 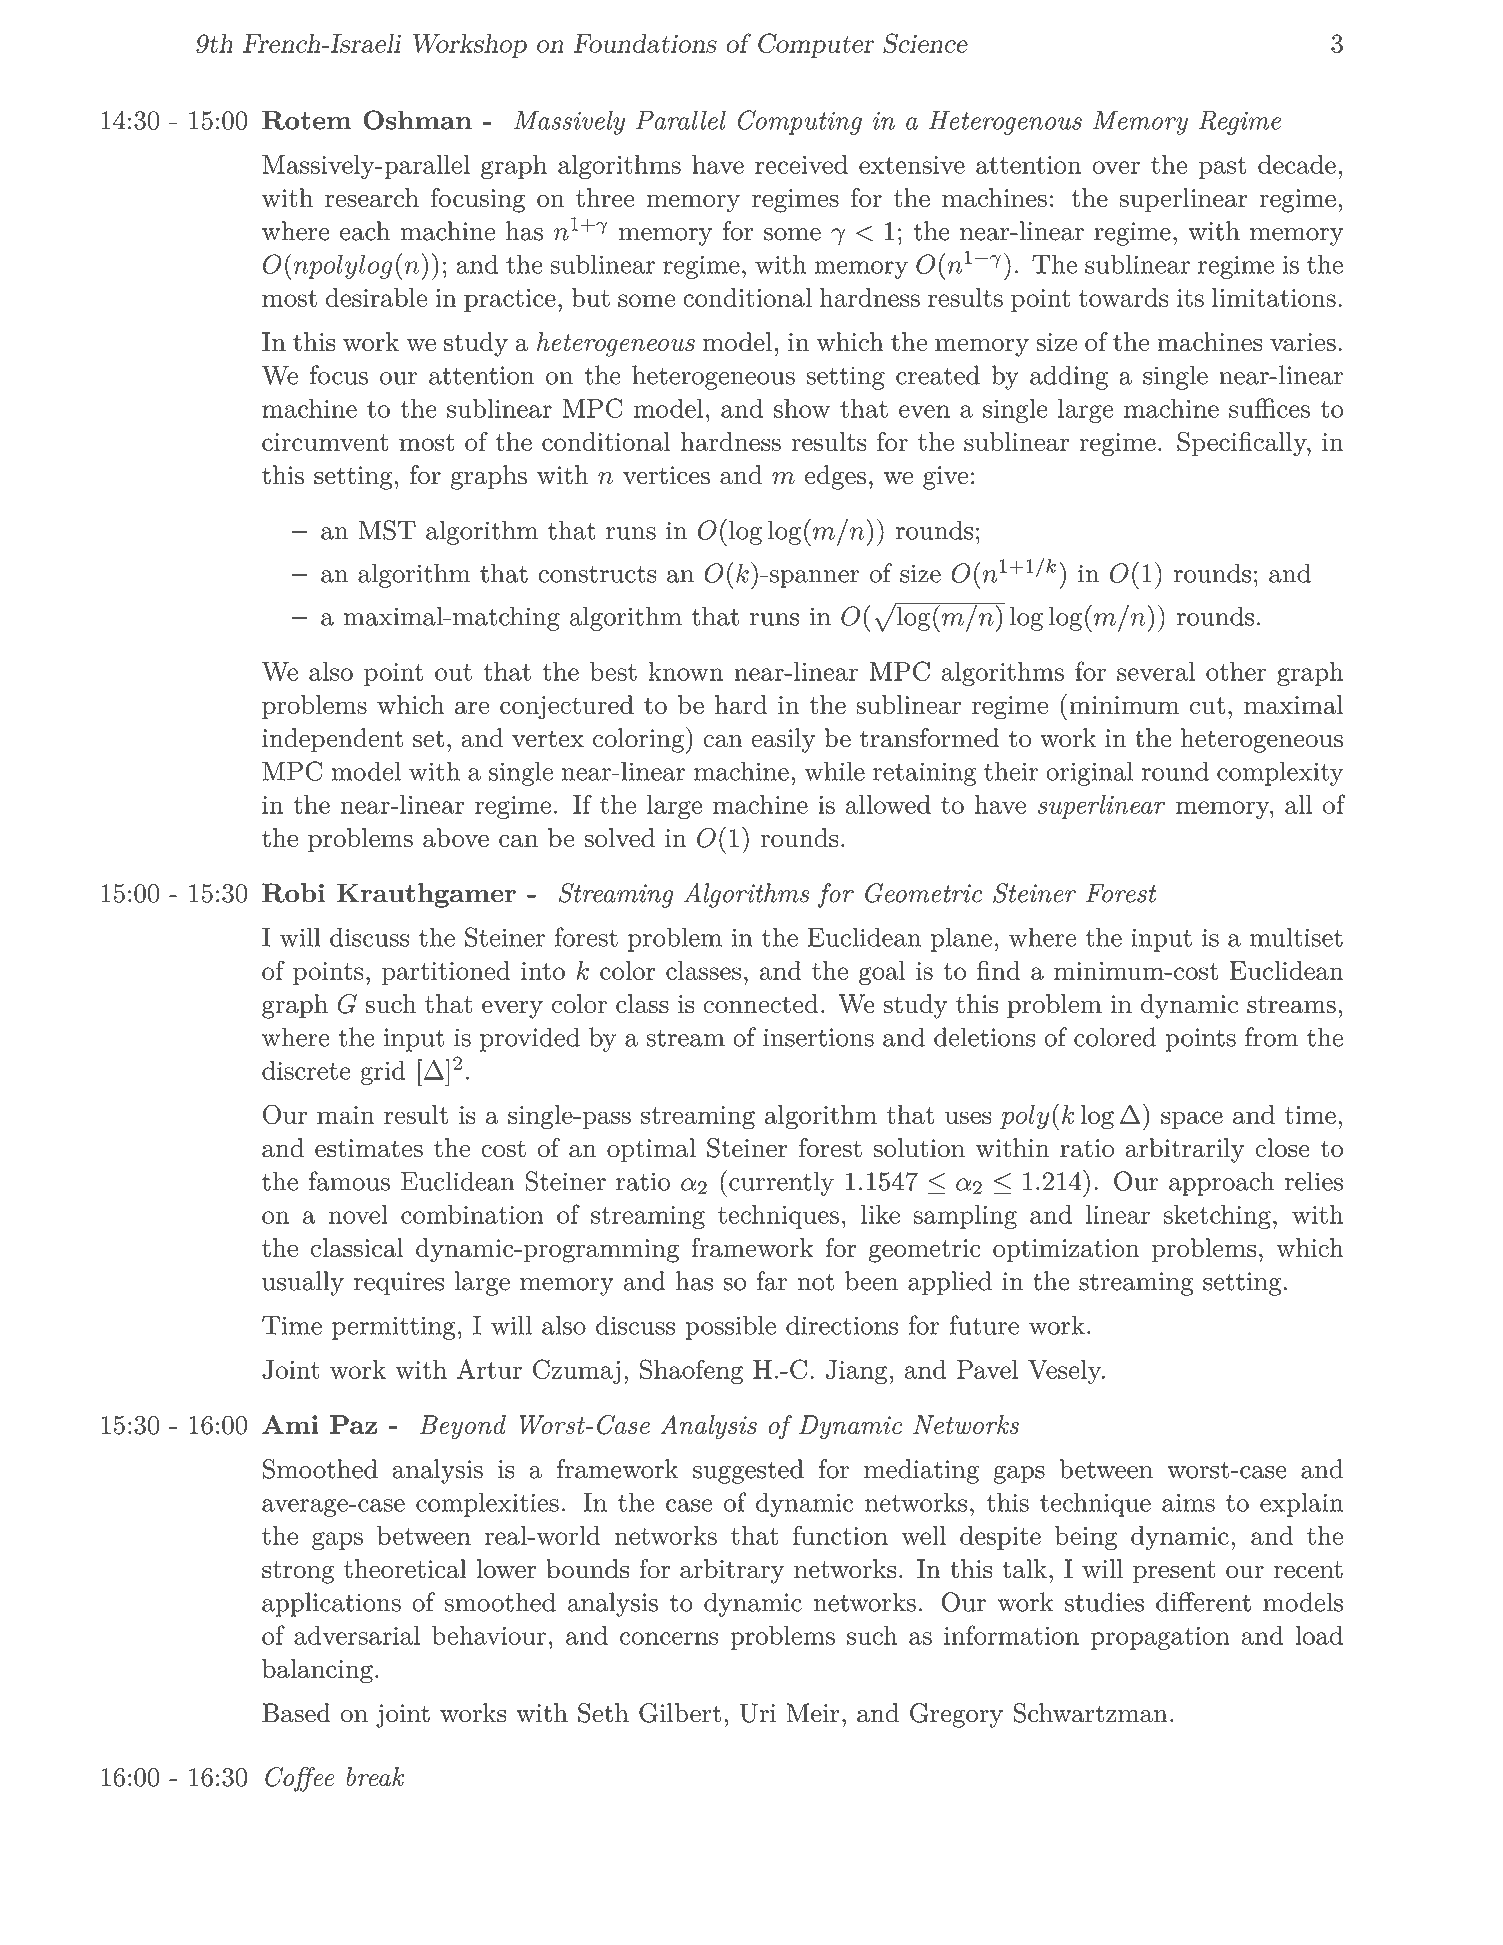 I want to click on break, so click(x=375, y=1777).
